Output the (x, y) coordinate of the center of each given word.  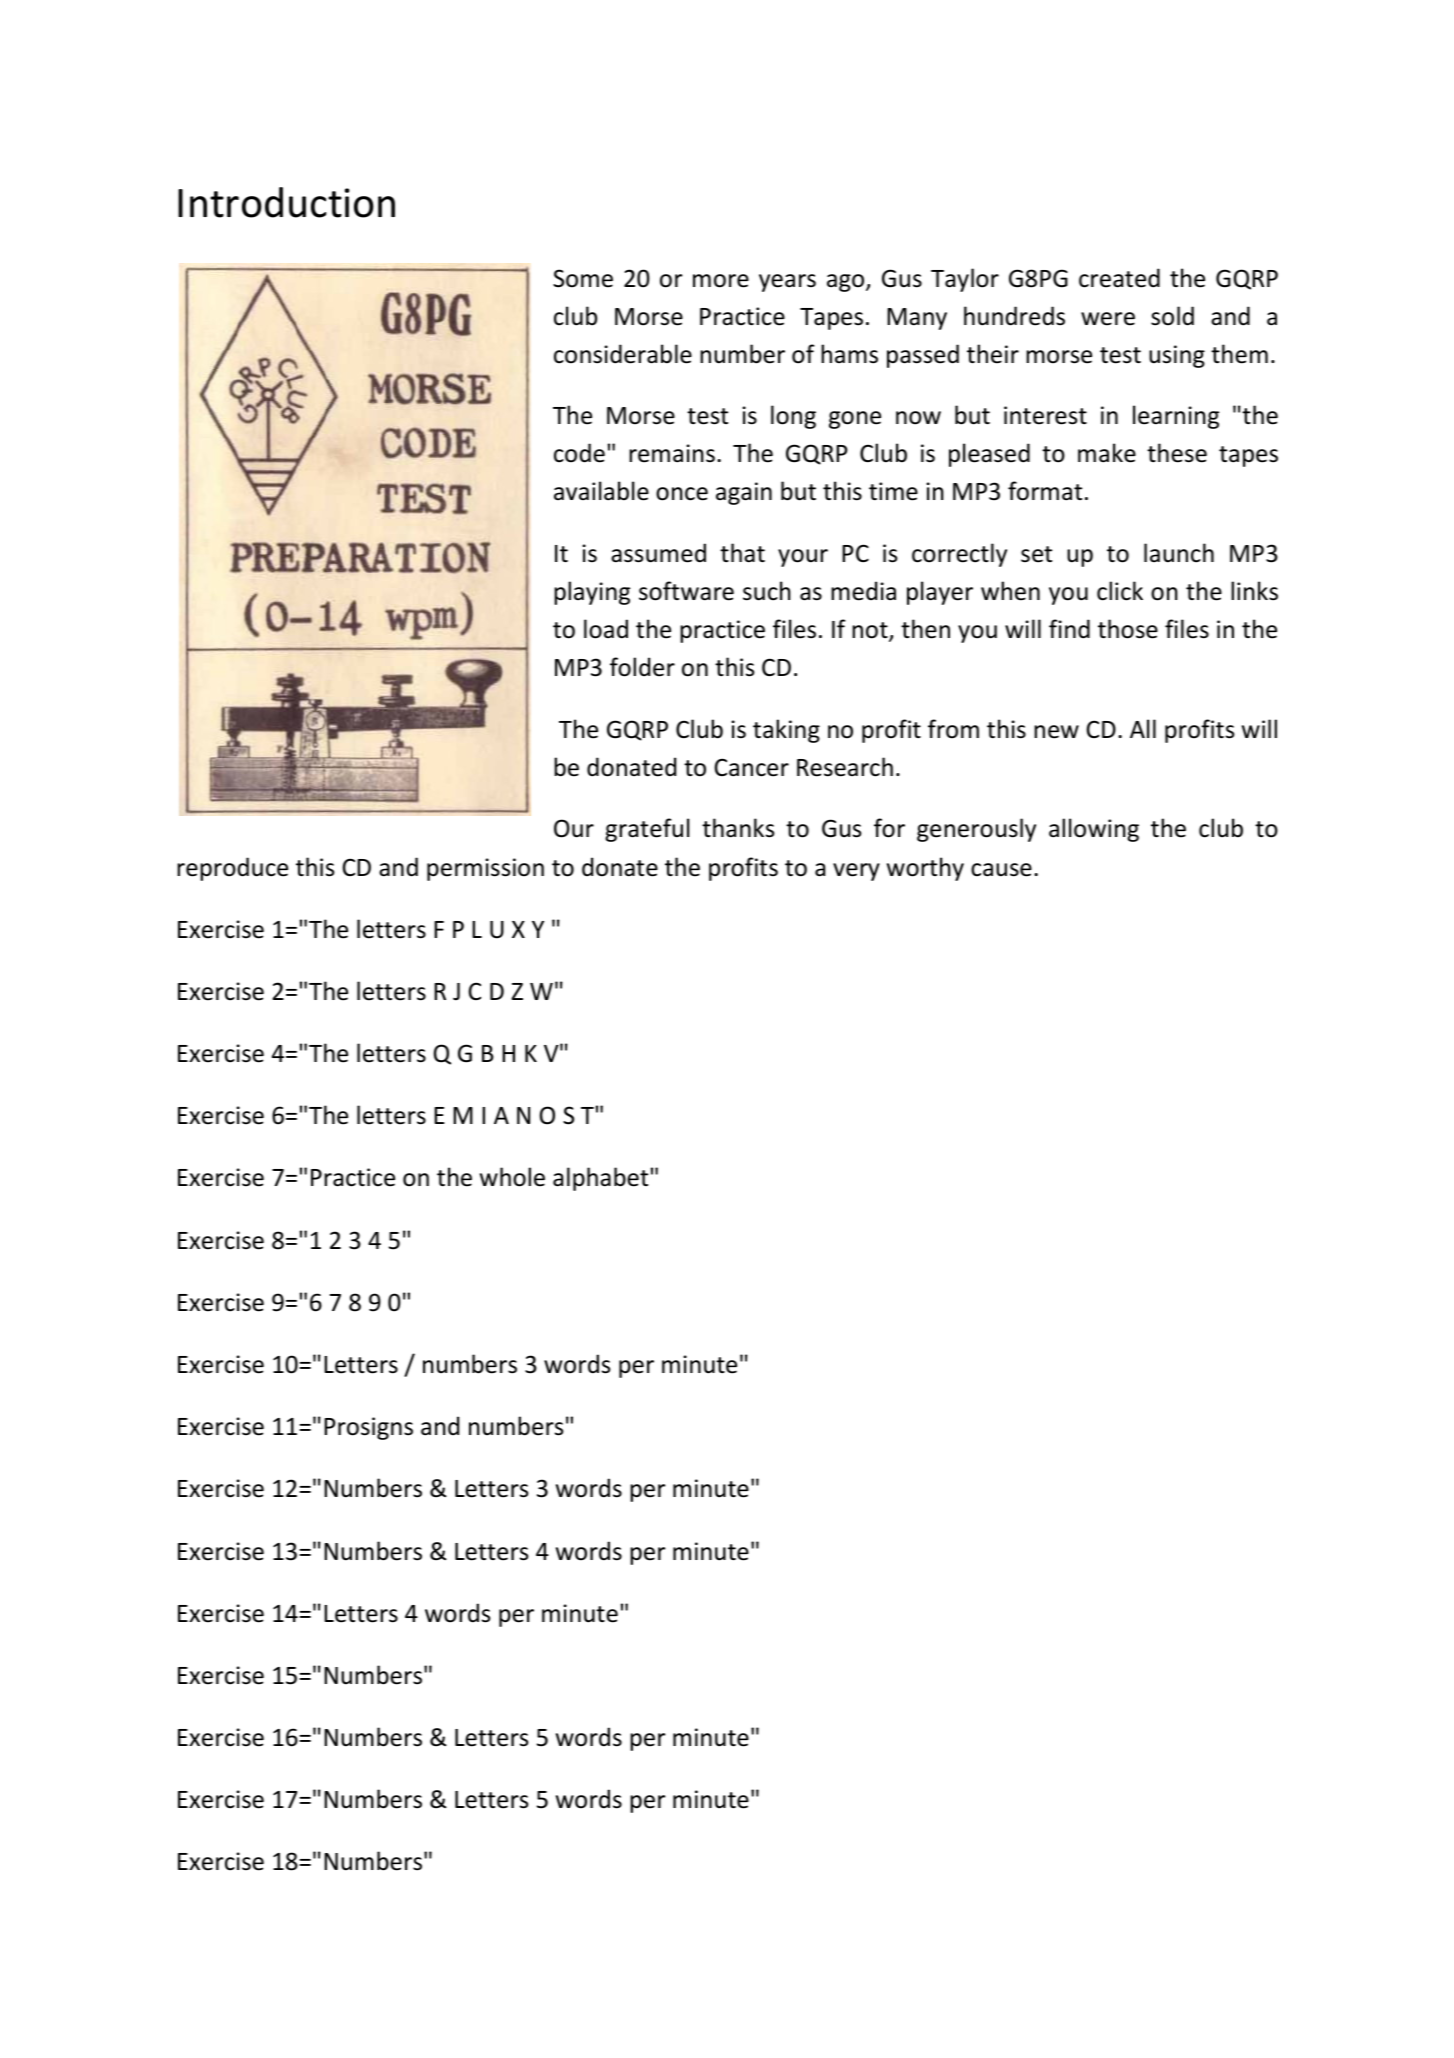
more (721, 281)
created (1119, 278)
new (1056, 732)
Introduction (286, 202)
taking (786, 731)
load (606, 629)
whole (512, 1177)
